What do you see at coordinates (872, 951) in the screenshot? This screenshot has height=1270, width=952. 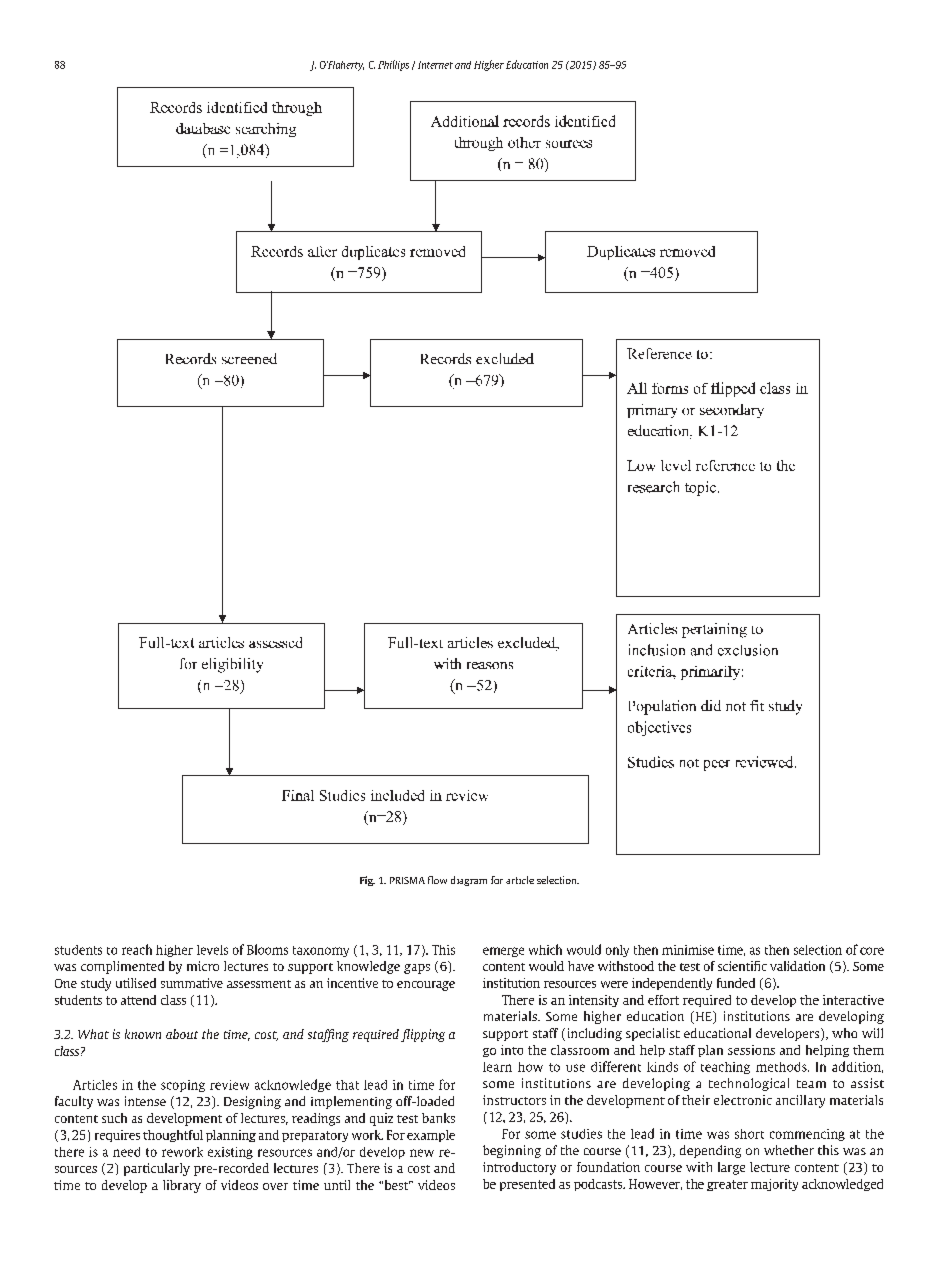 I see `core` at bounding box center [872, 951].
